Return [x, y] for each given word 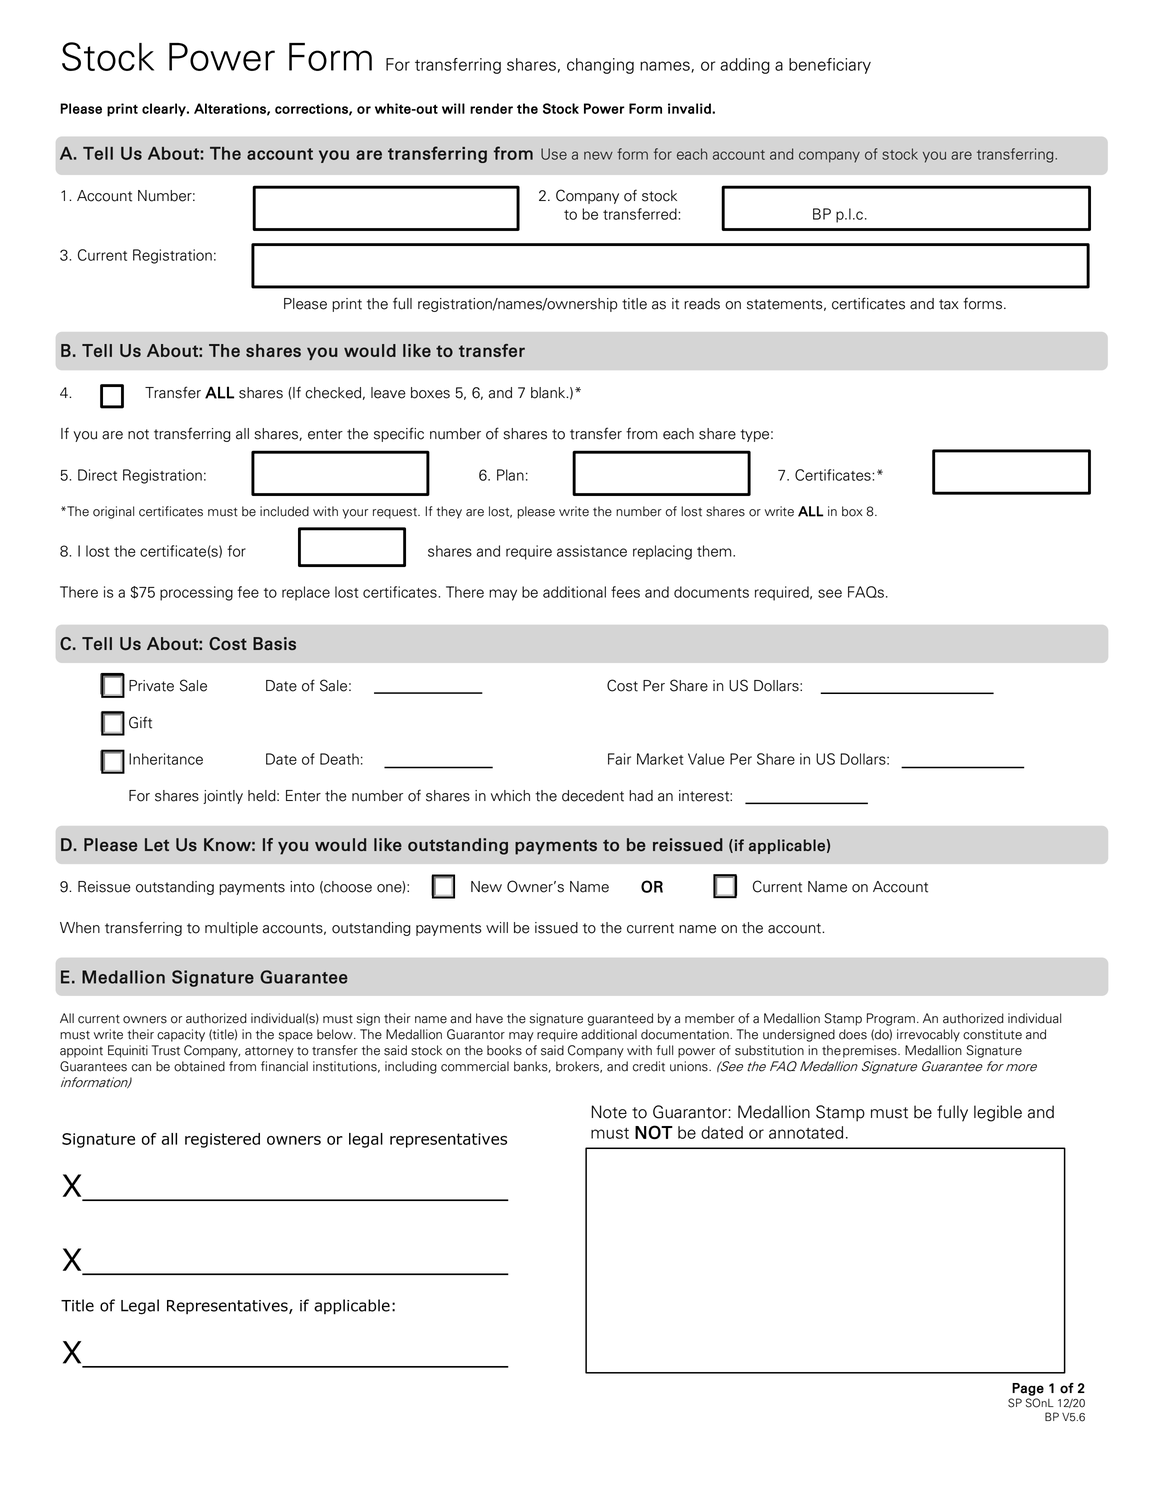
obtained [199, 1066]
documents [711, 592]
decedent [593, 796]
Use [554, 154]
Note [609, 1112]
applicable [787, 846]
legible [998, 1113]
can [141, 1068]
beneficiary [830, 66]
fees [625, 592]
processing [196, 593]
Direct [97, 475]
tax [949, 304]
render [491, 108]
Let [157, 845]
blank [549, 393]
